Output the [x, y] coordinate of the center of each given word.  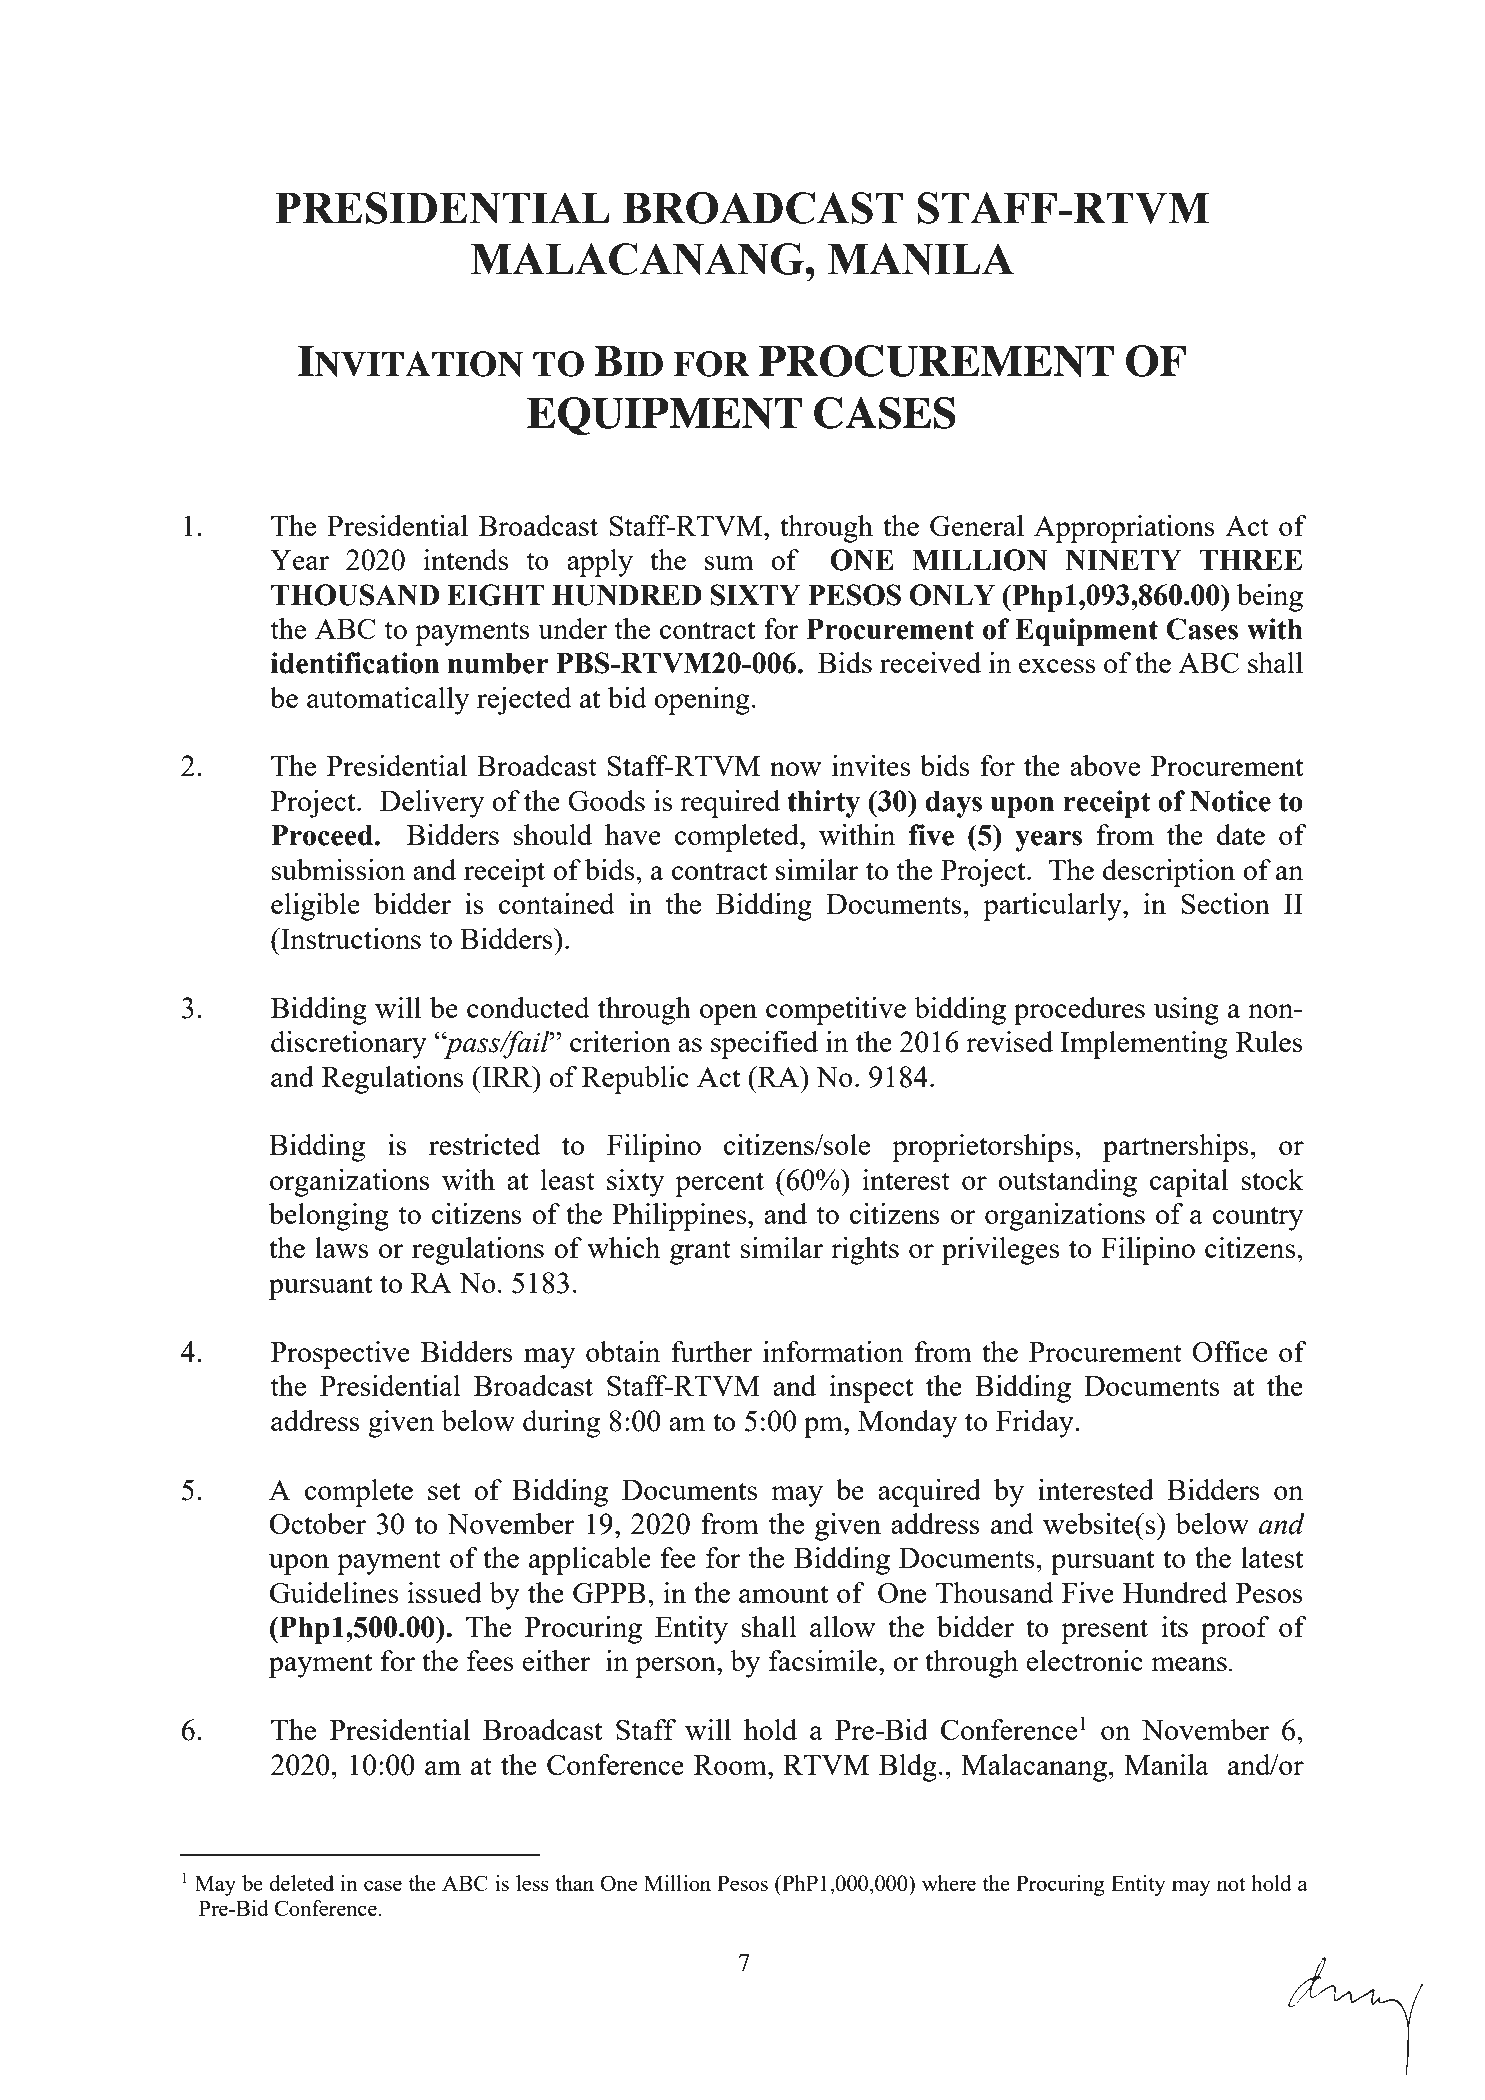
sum [729, 563]
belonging [329, 1217]
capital [1189, 1183]
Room [731, 1765]
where [949, 1883]
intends [465, 559]
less [532, 1883]
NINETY [1123, 560]
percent [719, 1184]
